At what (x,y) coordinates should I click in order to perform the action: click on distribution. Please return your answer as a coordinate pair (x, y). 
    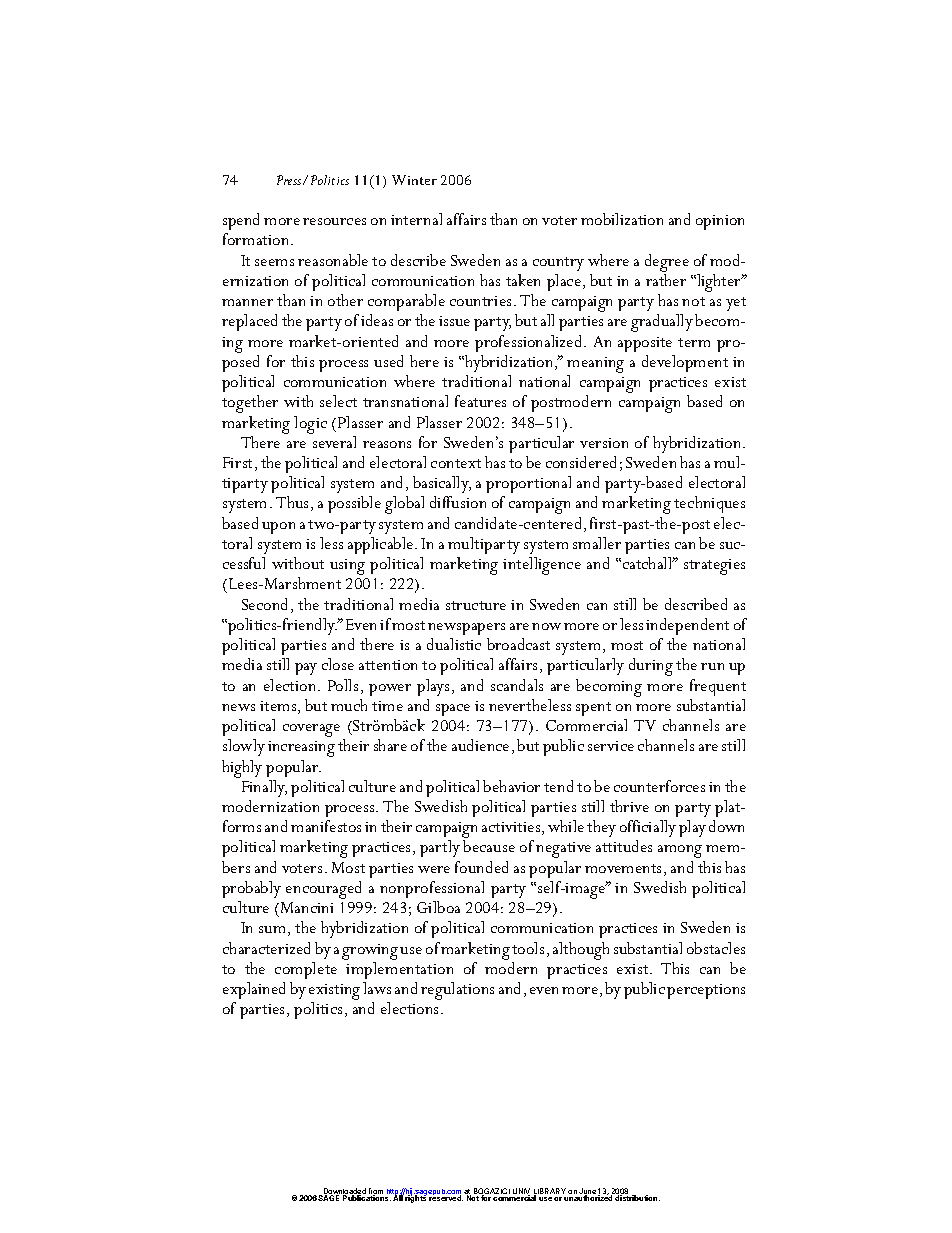
    Looking at the image, I should click on (637, 1198).
